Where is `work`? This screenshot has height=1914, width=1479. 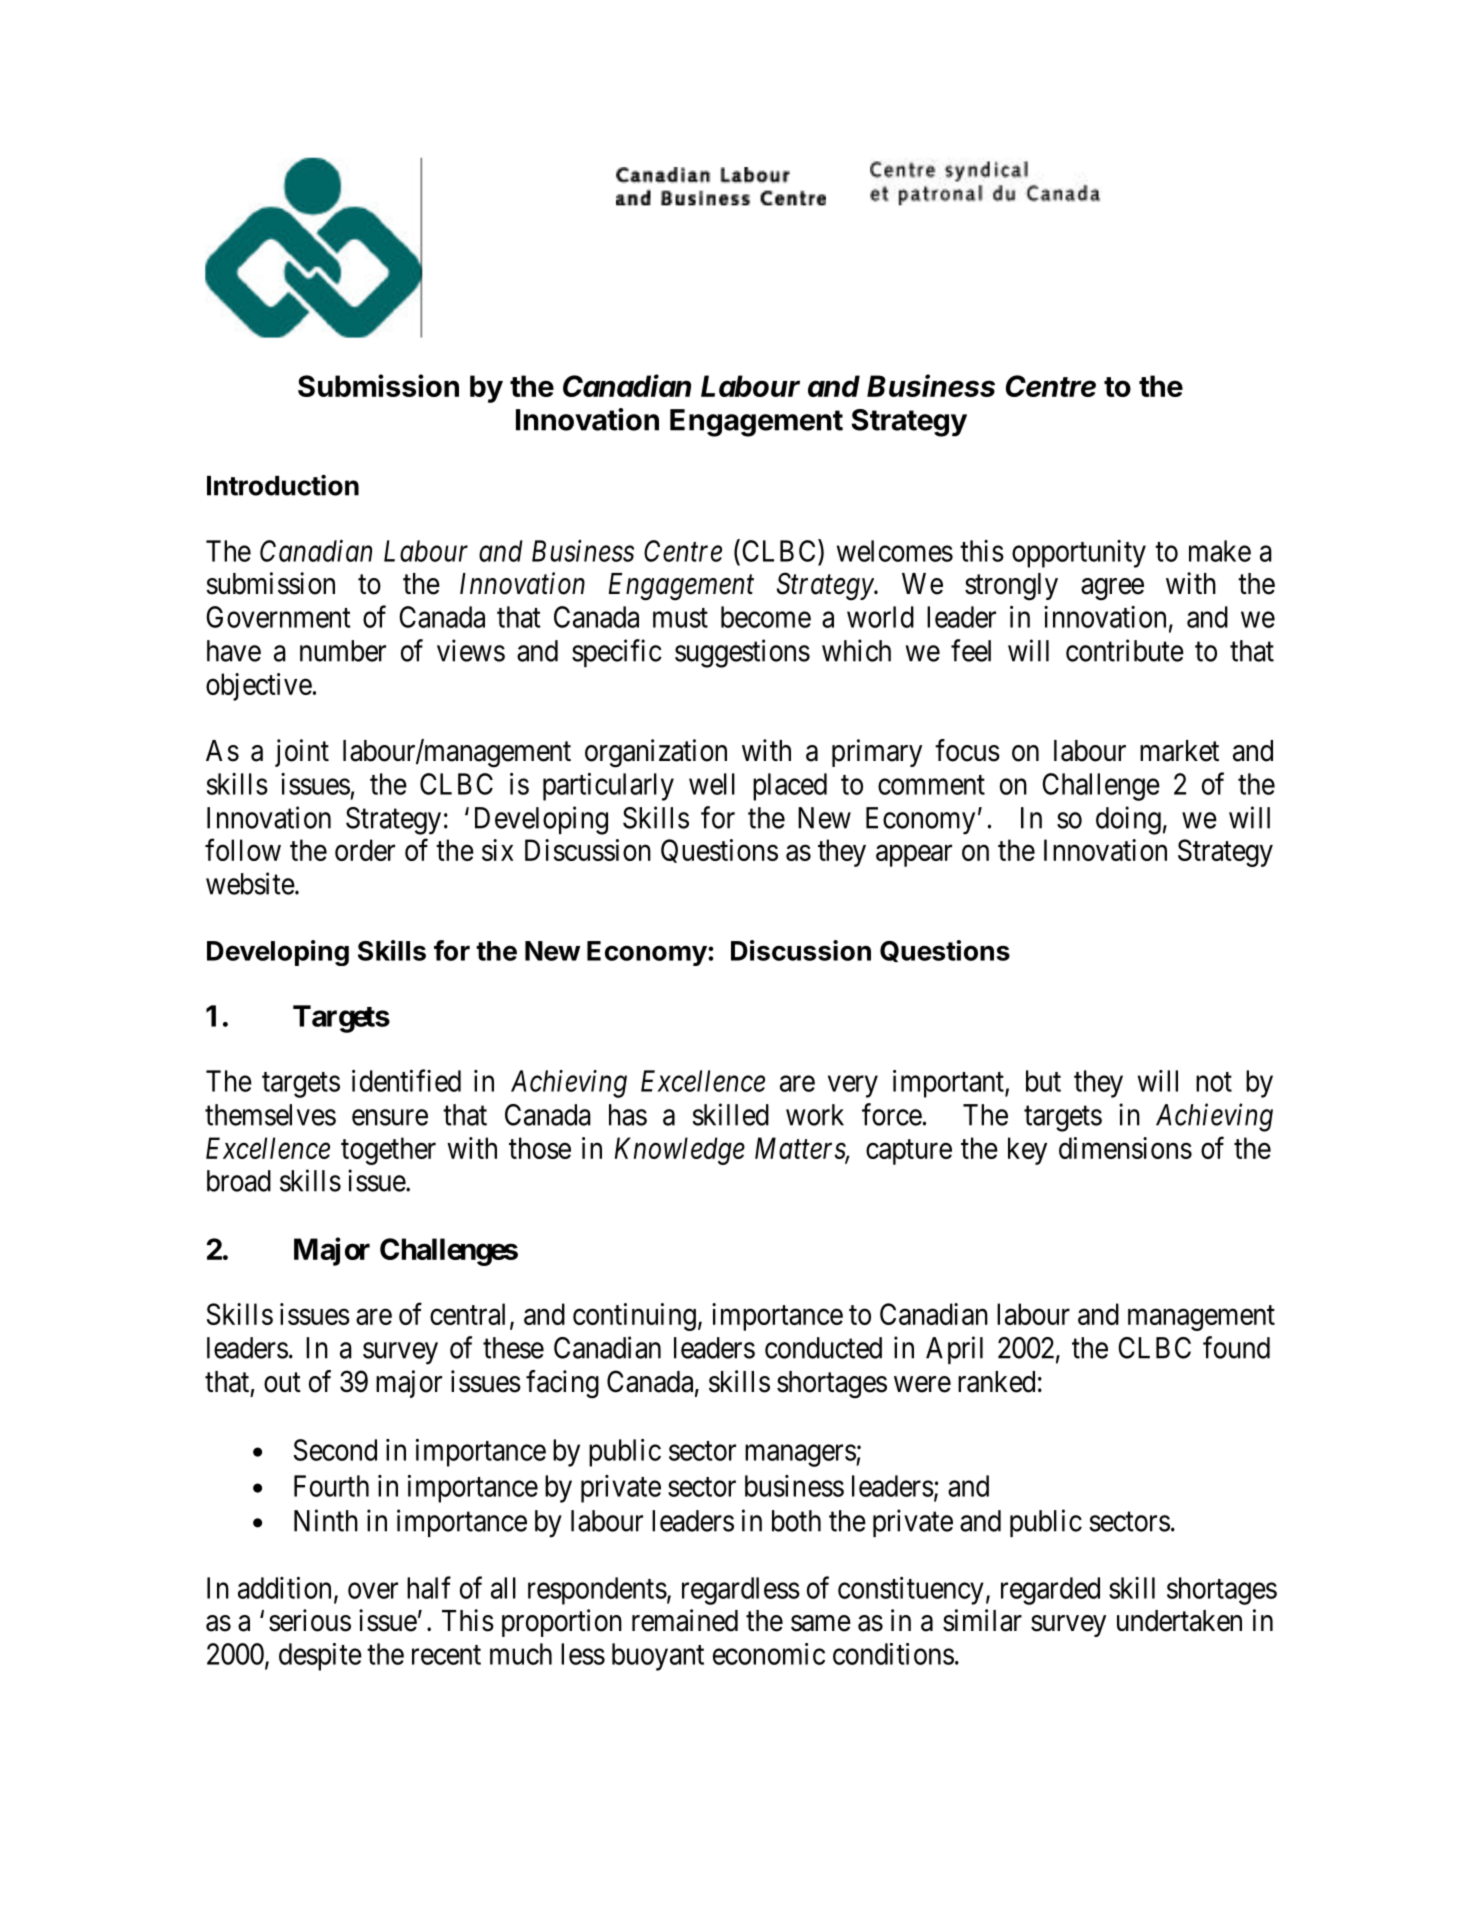 work is located at coordinates (815, 1115).
